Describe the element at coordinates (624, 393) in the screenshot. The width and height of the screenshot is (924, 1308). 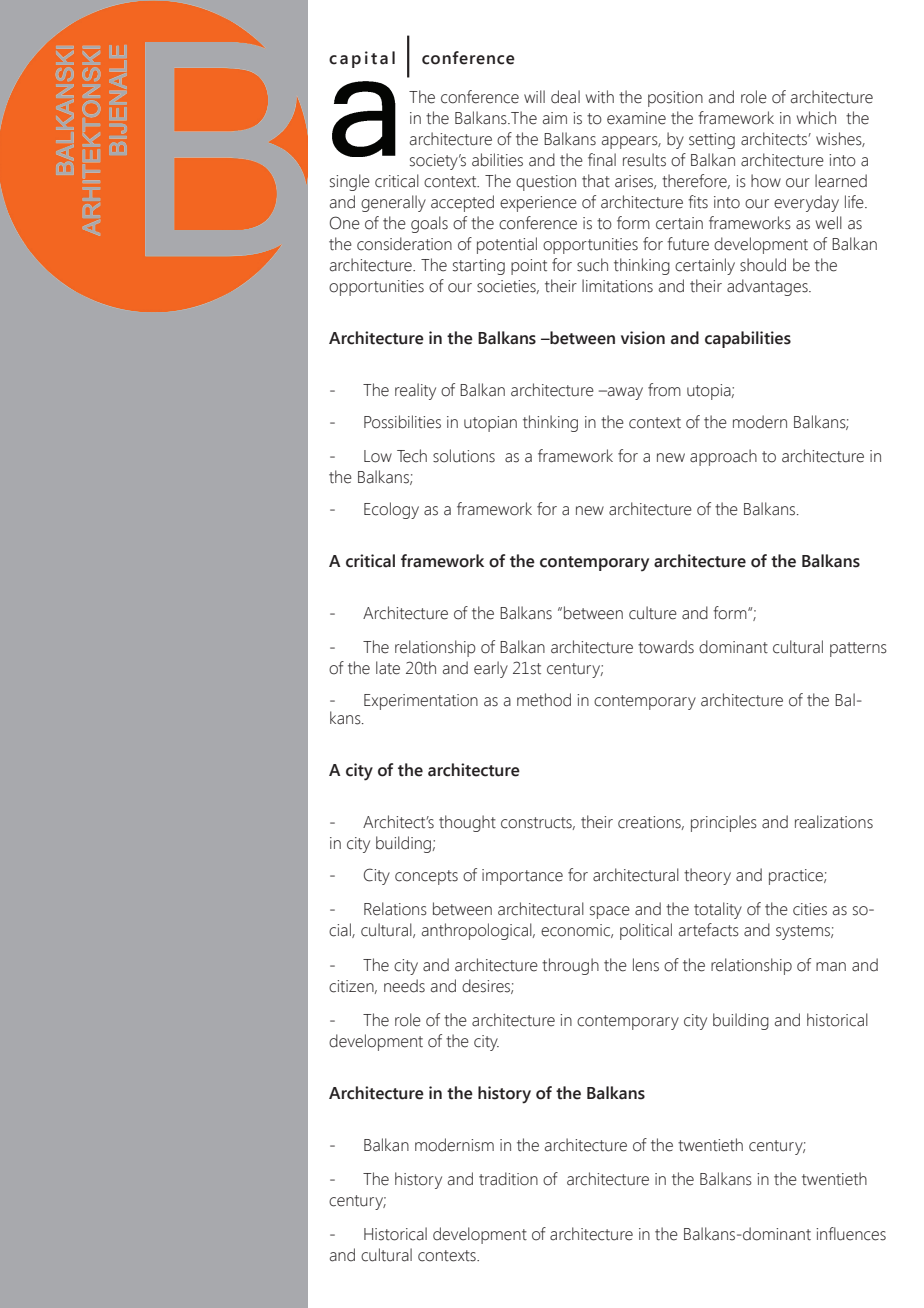
I see `away` at that location.
